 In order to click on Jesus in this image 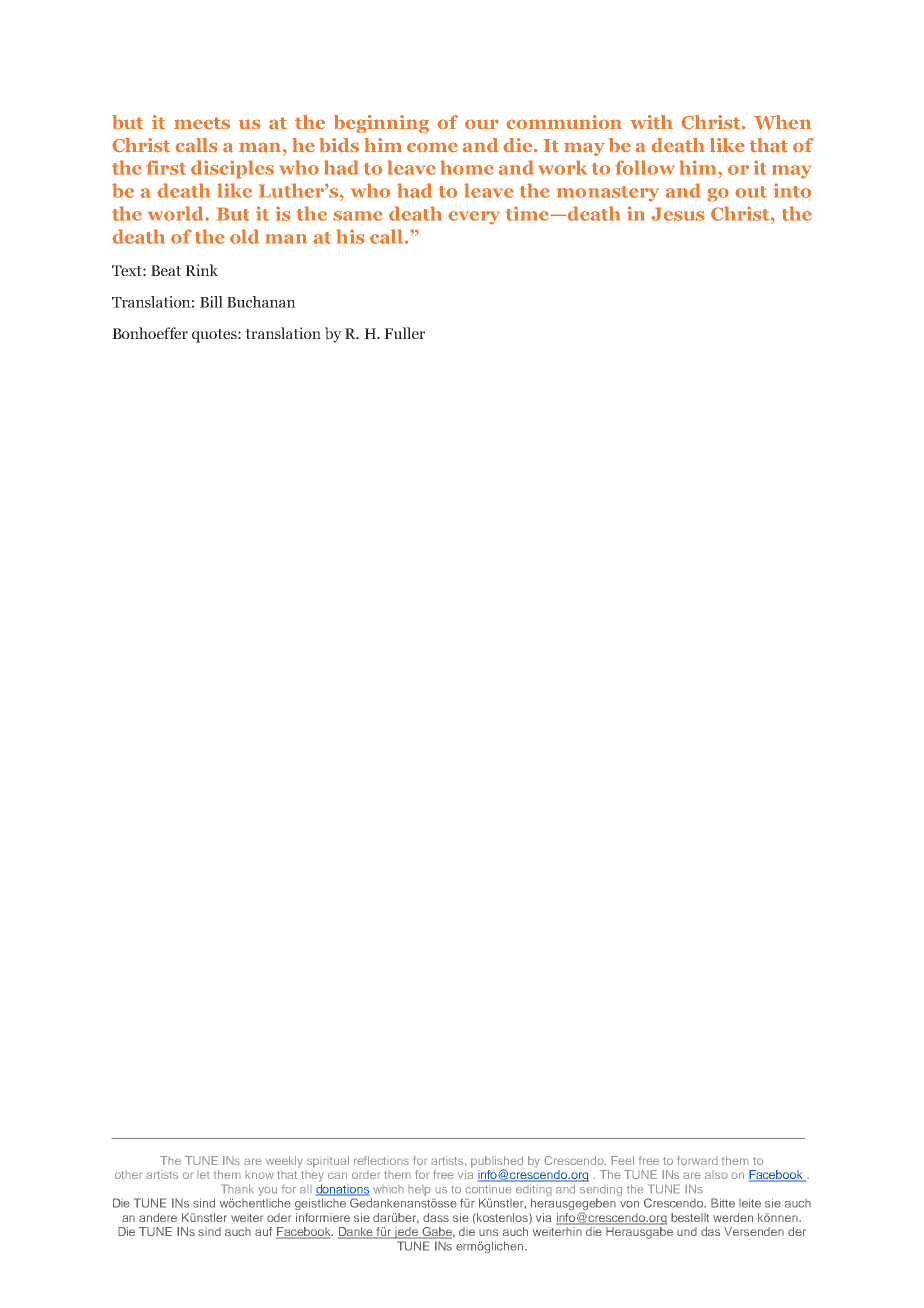, I will do `click(678, 214)`.
